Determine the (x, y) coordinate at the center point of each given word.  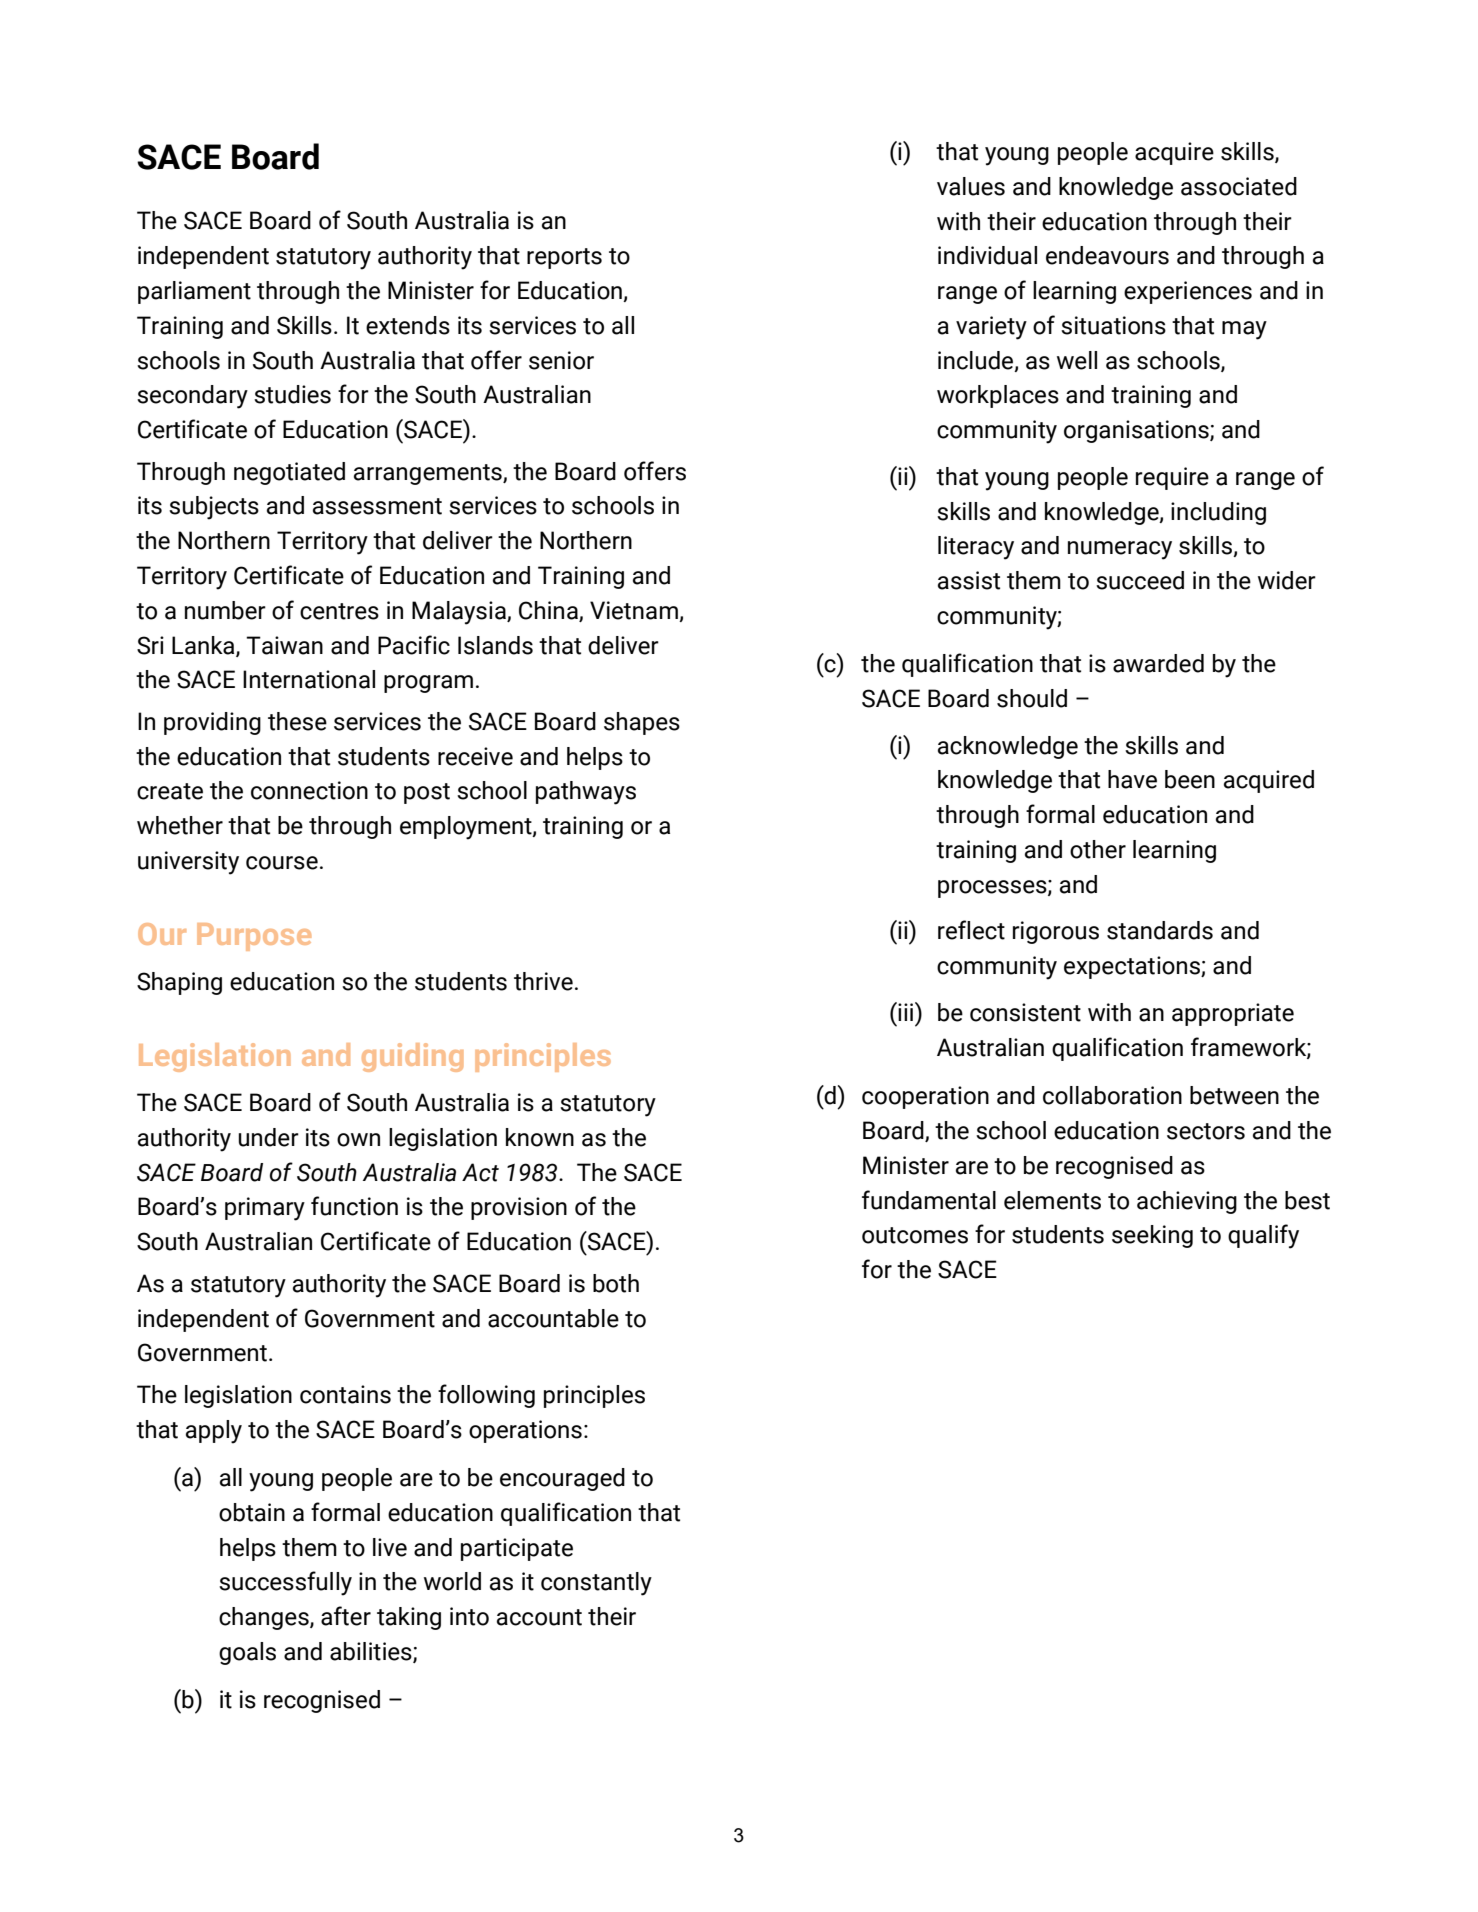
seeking (1152, 1236)
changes (265, 1618)
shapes (642, 723)
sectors (1206, 1131)
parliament (194, 292)
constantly (596, 1584)
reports (564, 258)
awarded (1158, 663)
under (268, 1137)
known (540, 1137)
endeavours (1107, 255)
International (309, 679)
